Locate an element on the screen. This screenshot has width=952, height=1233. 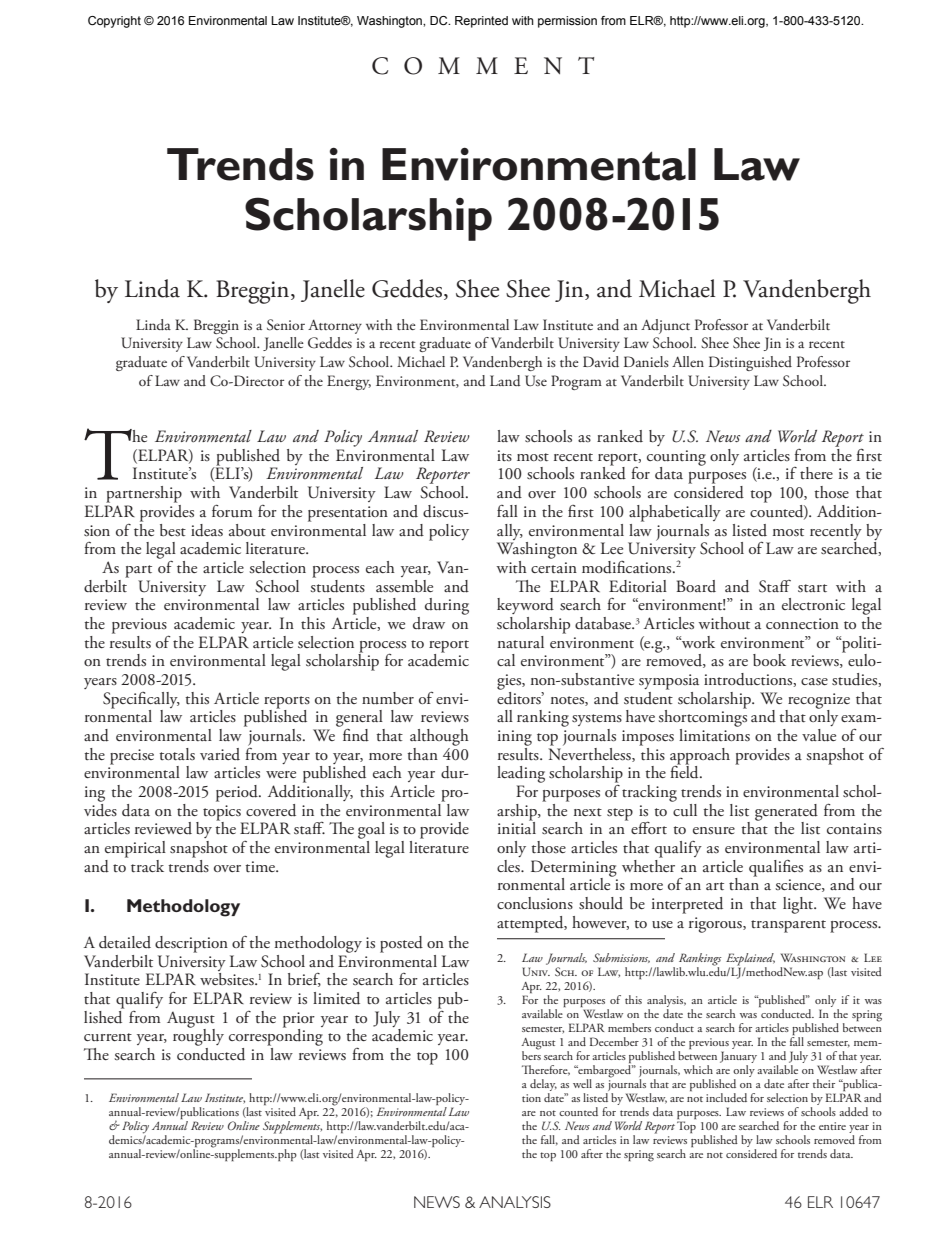
Reprinted is located at coordinates (481, 22).
